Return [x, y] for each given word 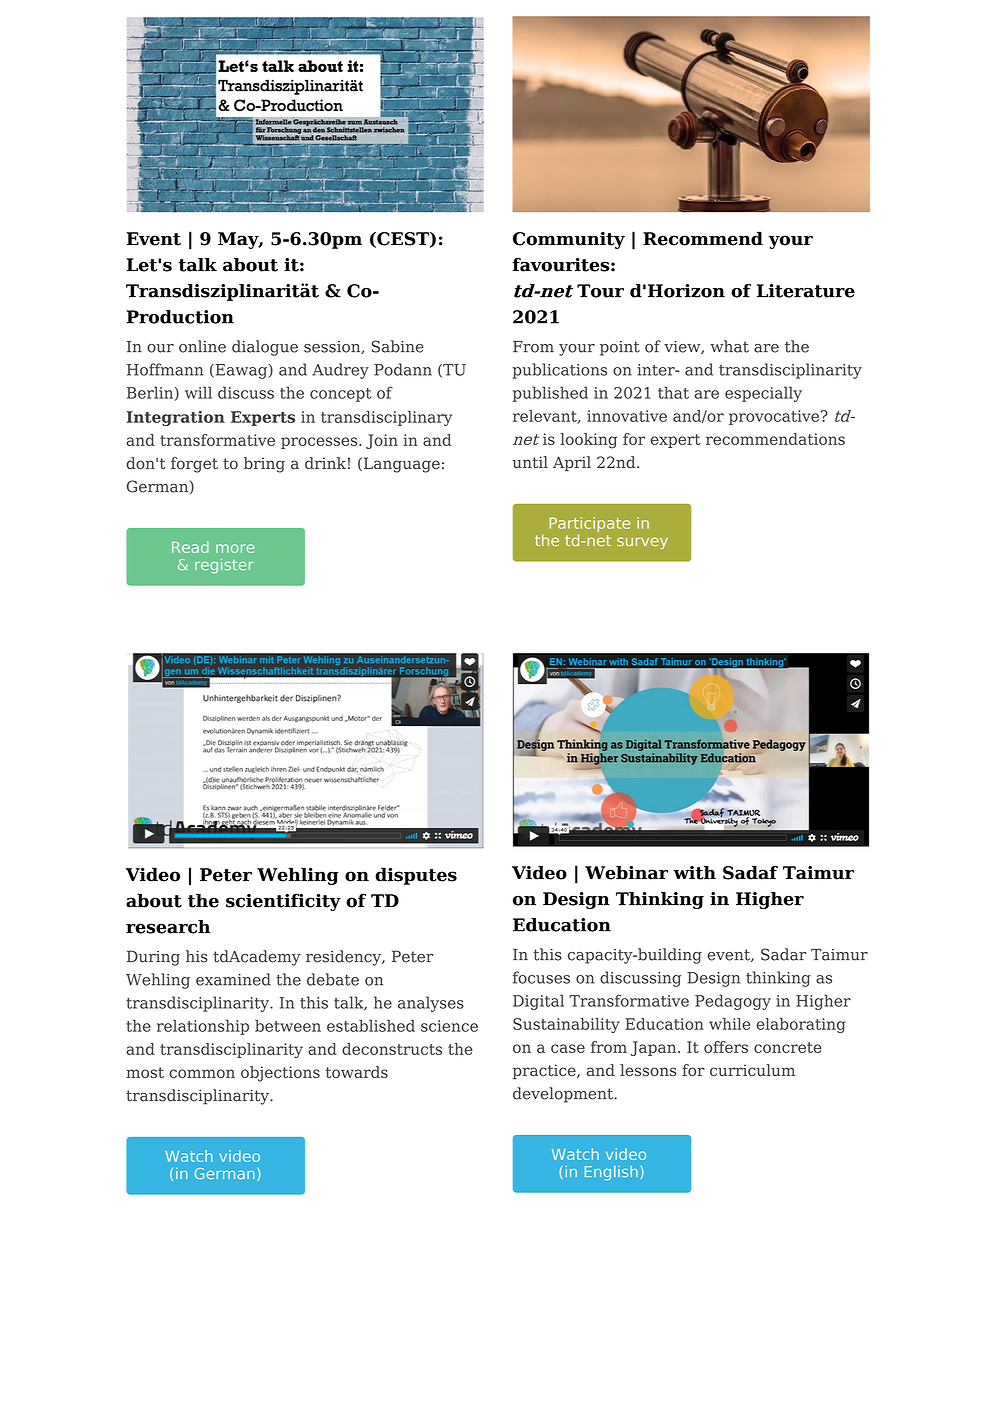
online [202, 346]
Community [569, 240]
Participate [589, 524]
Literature [806, 291]
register [224, 566]
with [694, 873]
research [168, 927]
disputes [416, 876]
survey [642, 543]
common [202, 1073]
